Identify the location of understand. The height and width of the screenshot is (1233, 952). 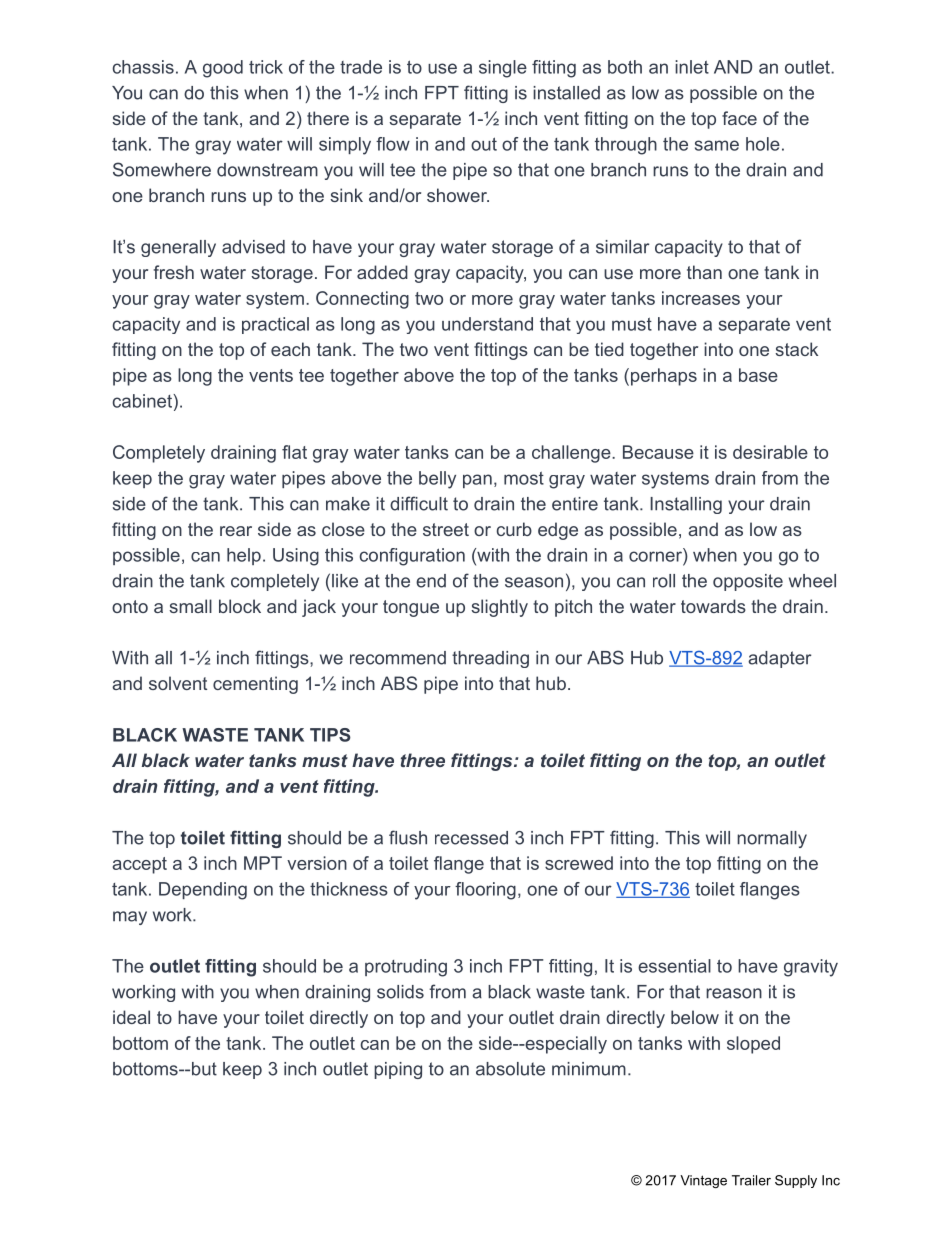
(487, 324).
